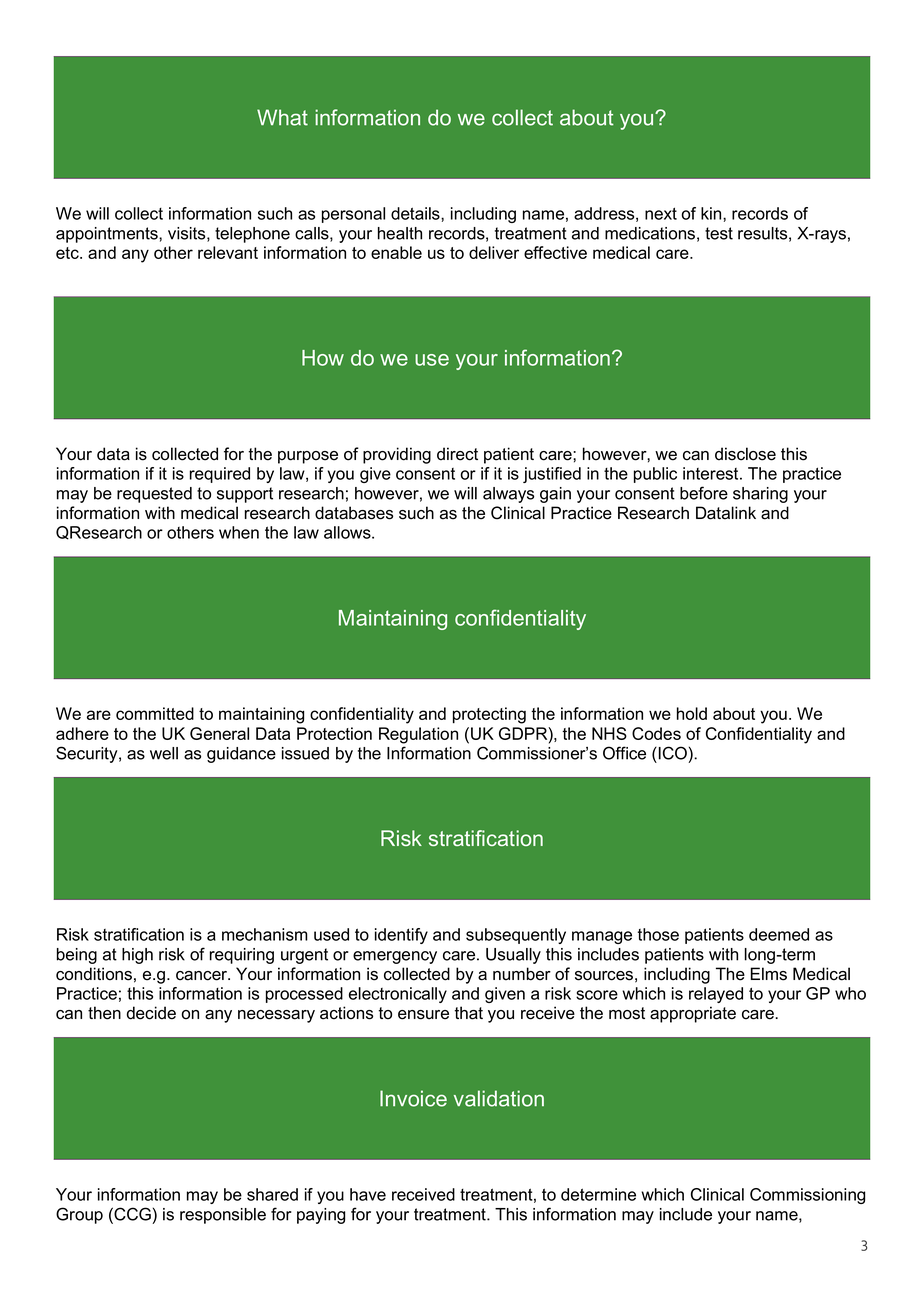  What do you see at coordinates (745, 454) in the screenshot?
I see `disclose` at bounding box center [745, 454].
